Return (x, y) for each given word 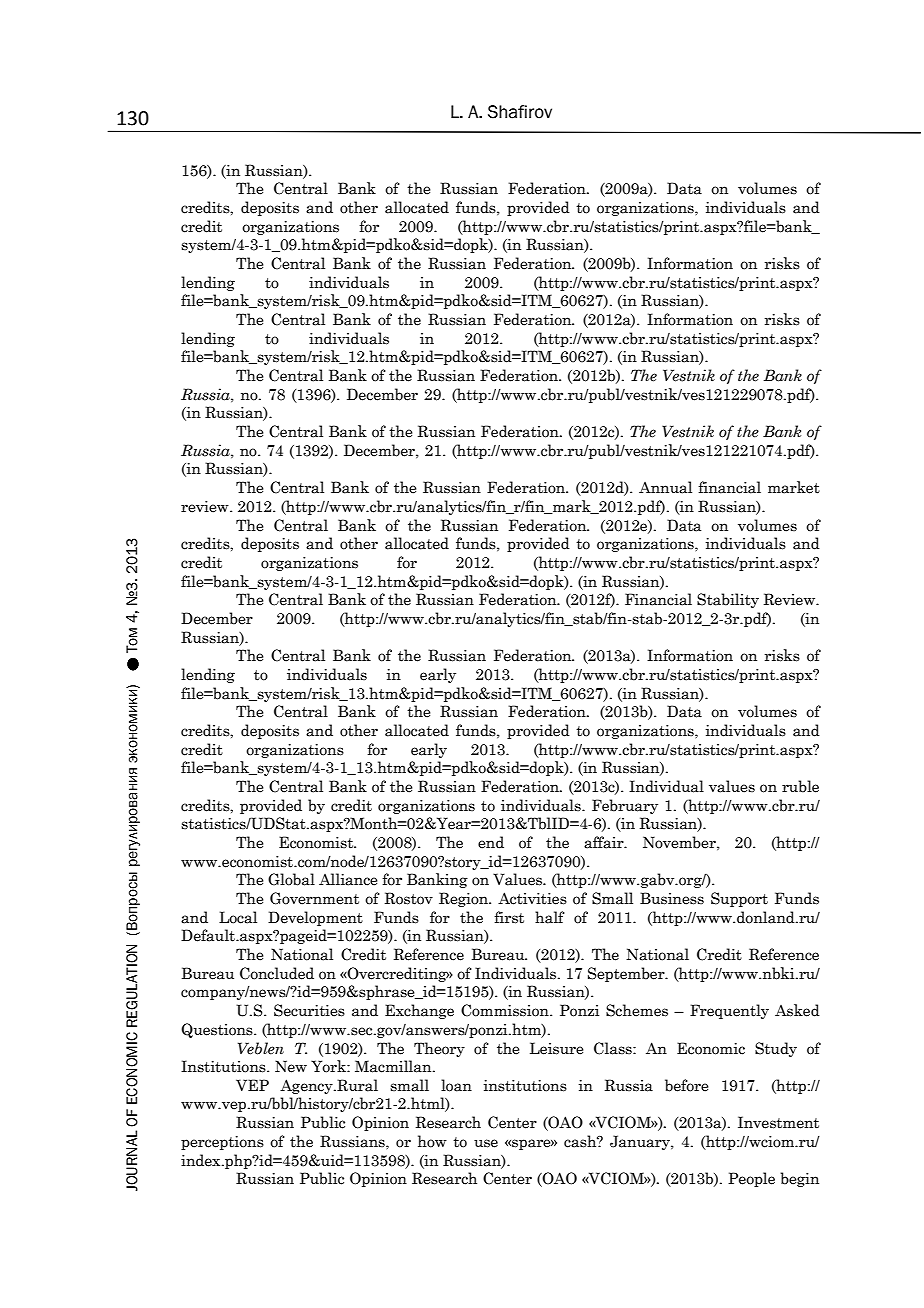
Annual (665, 487)
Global (291, 879)
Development (315, 918)
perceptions (222, 1143)
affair (605, 842)
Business (672, 898)
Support (739, 899)
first (509, 917)
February (625, 806)
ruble (800, 786)
